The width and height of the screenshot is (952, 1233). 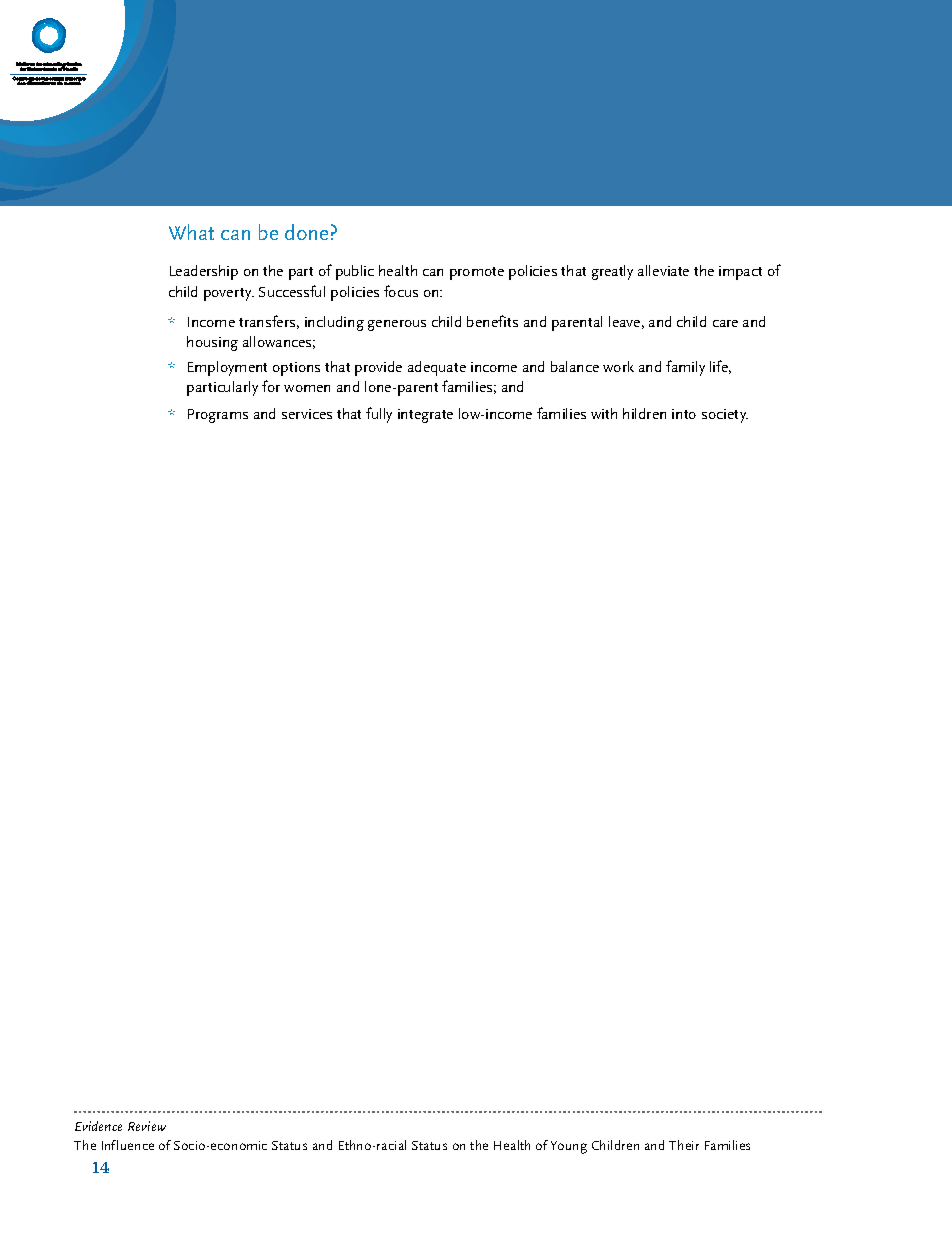 What do you see at coordinates (147, 1126) in the screenshot?
I see `Review` at bounding box center [147, 1126].
